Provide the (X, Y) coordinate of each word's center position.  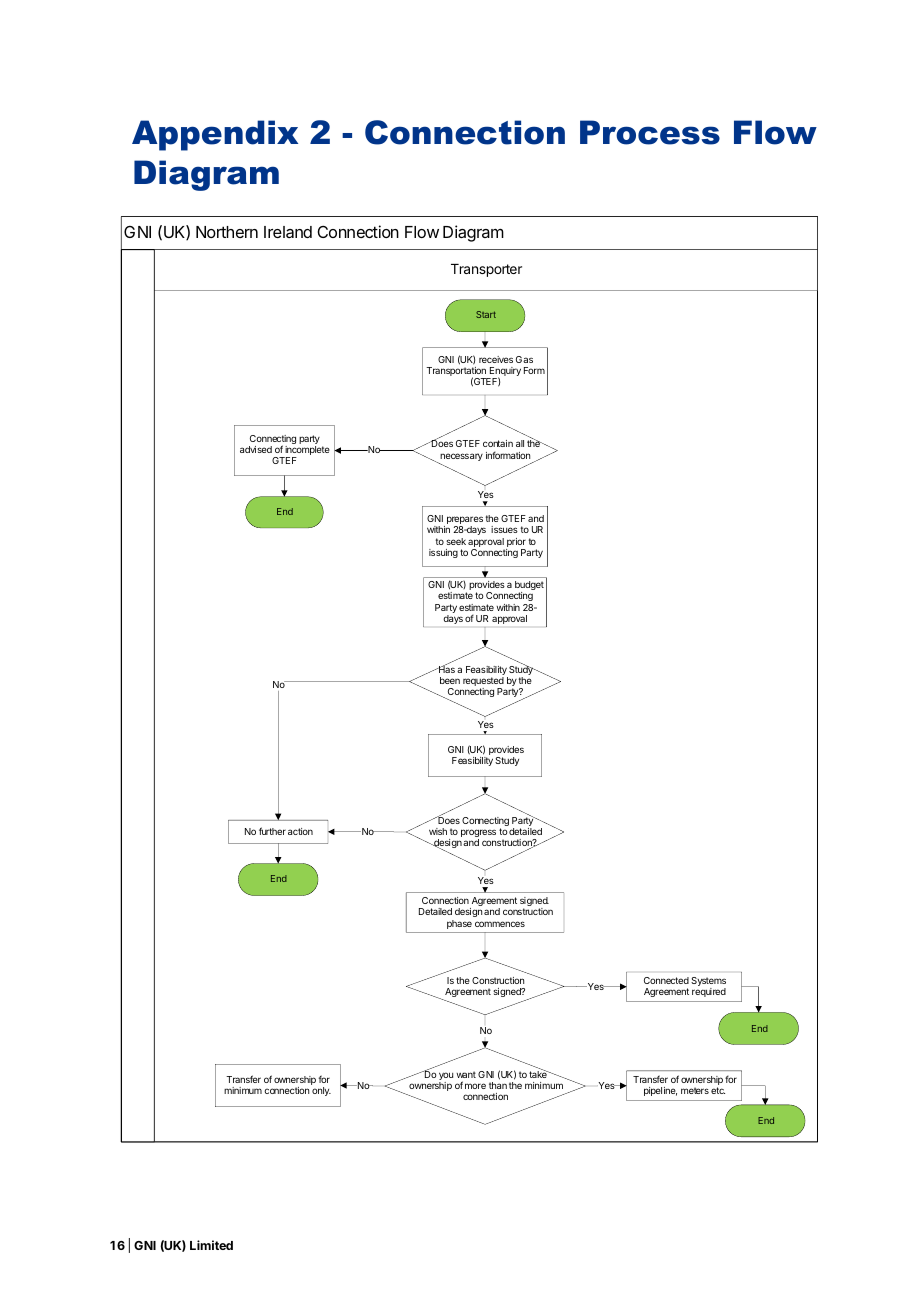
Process (650, 132)
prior (516, 542)
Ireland (288, 232)
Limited (211, 1245)
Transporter (486, 270)
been (450, 680)
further (272, 831)
